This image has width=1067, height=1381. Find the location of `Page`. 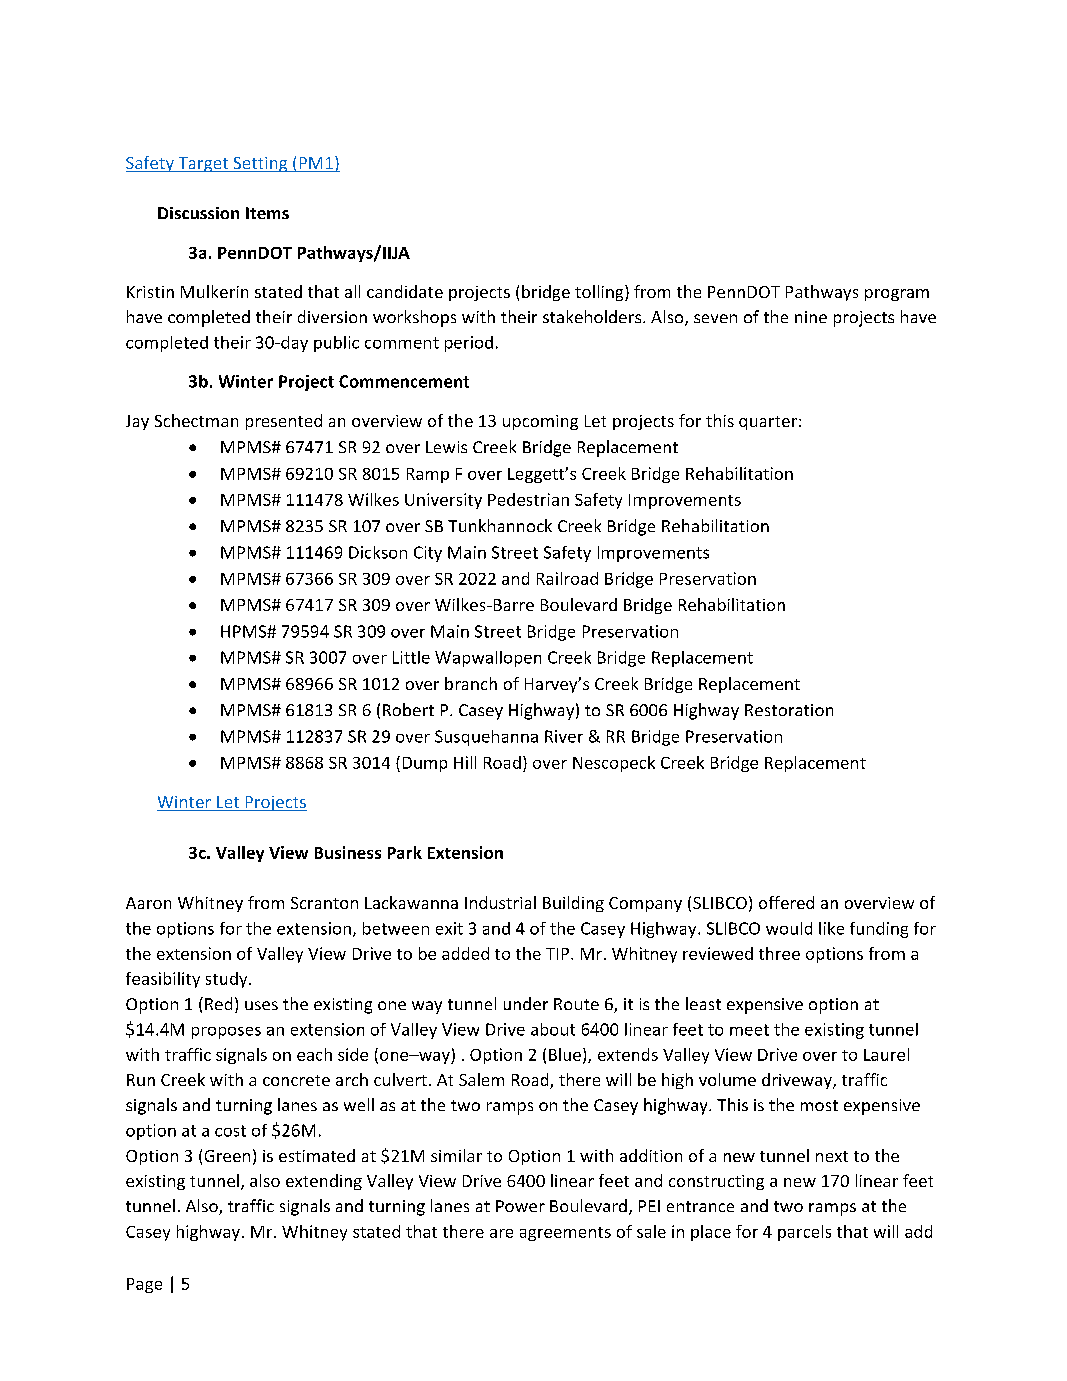

Page is located at coordinates (144, 1285).
